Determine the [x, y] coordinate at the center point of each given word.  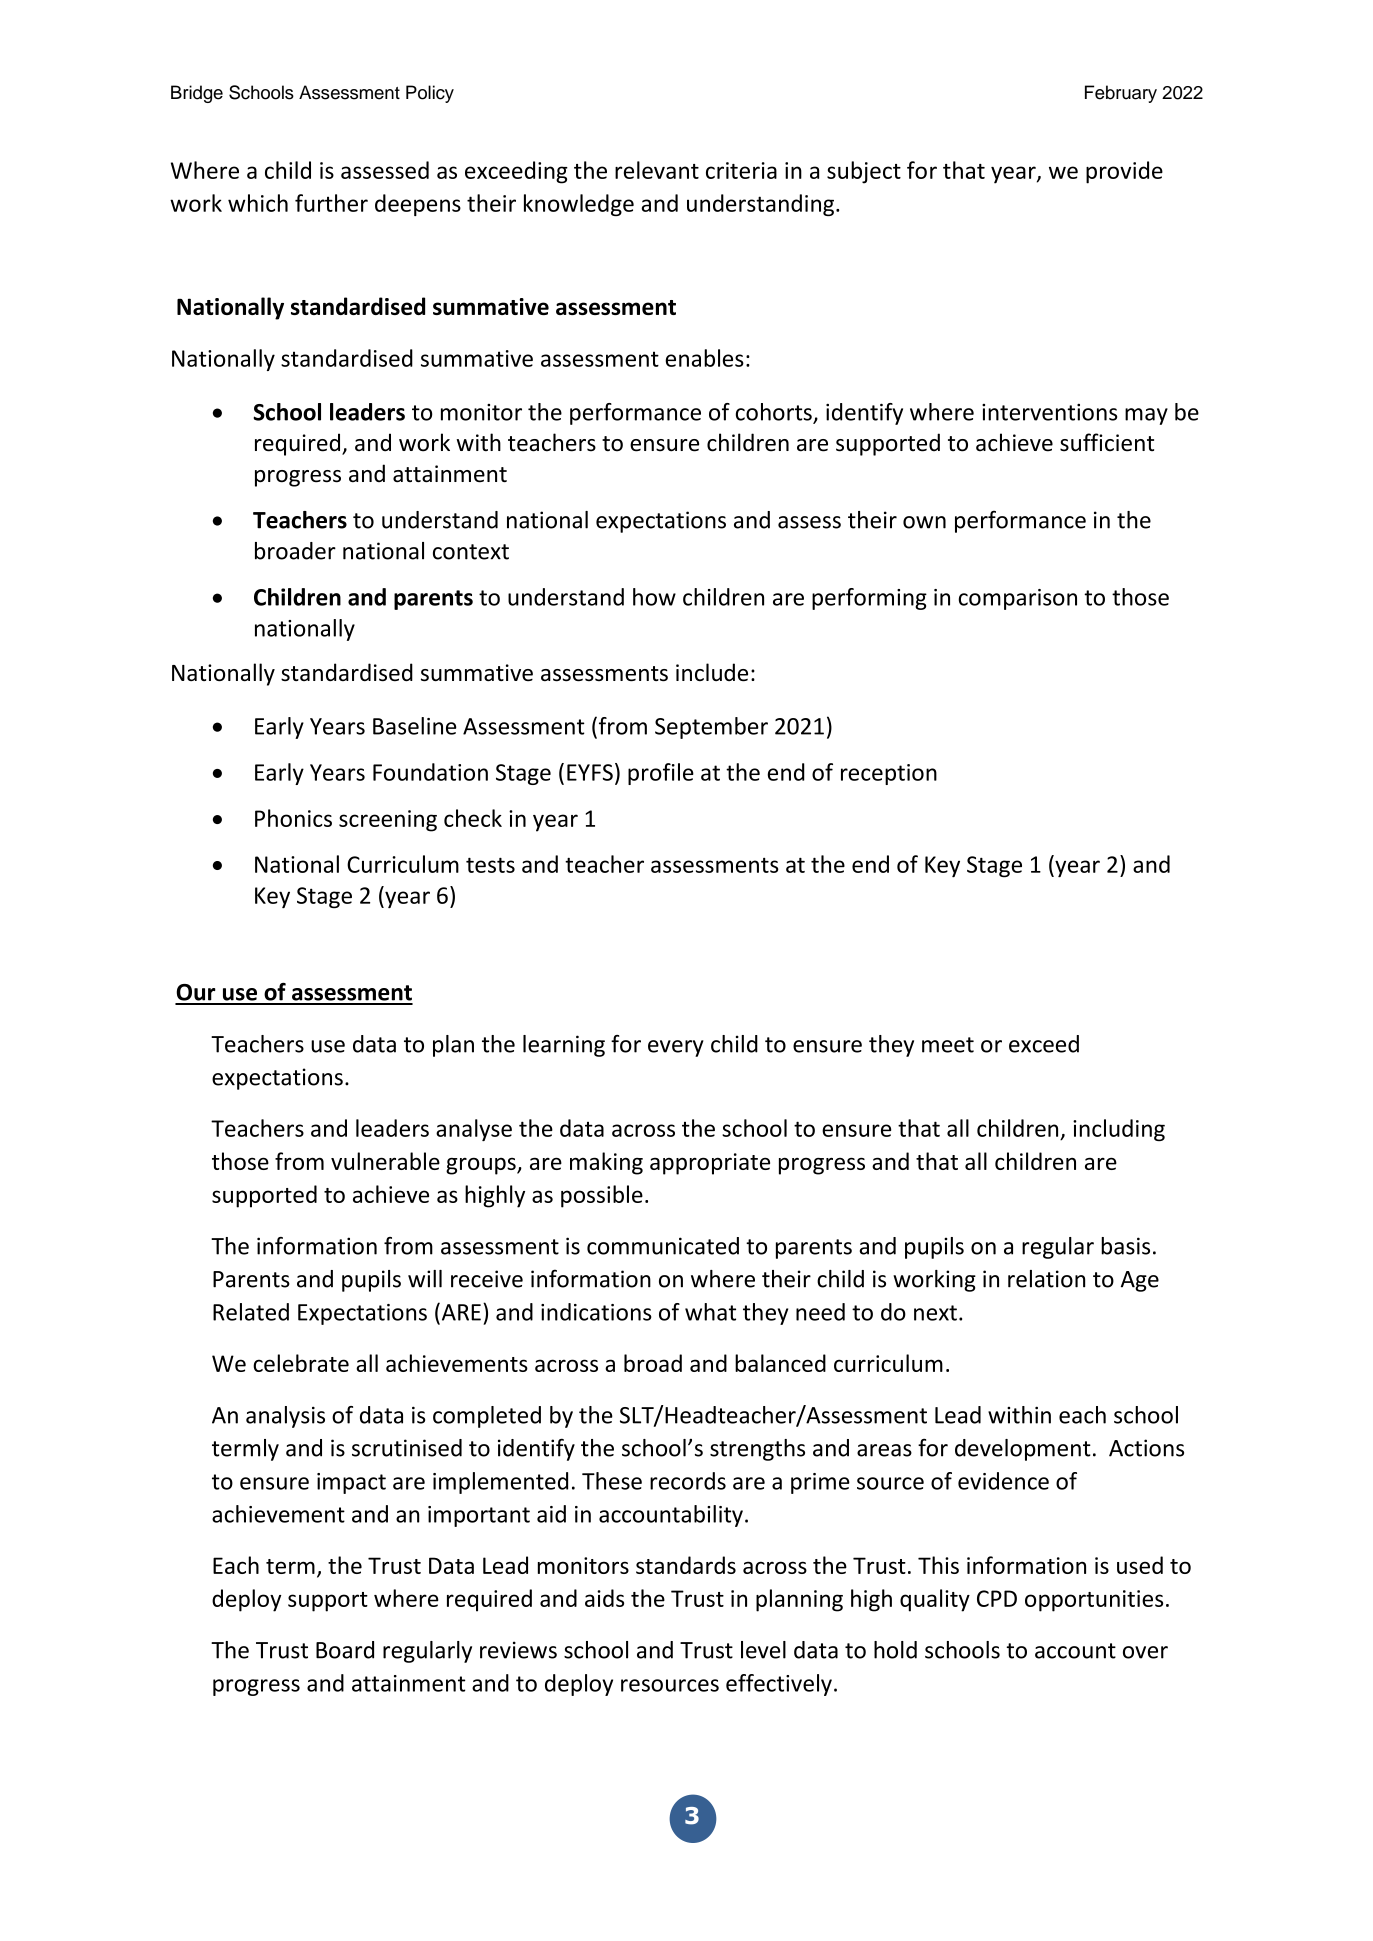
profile [661, 774]
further [331, 203]
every [676, 1048]
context [471, 552]
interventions [1049, 412]
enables [704, 358]
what [710, 1312]
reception [889, 774]
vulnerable [385, 1161]
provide [1124, 172]
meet [948, 1045]
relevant [657, 170]
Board [345, 1650]
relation [1046, 1279]
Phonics [293, 818]
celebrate [301, 1363]
